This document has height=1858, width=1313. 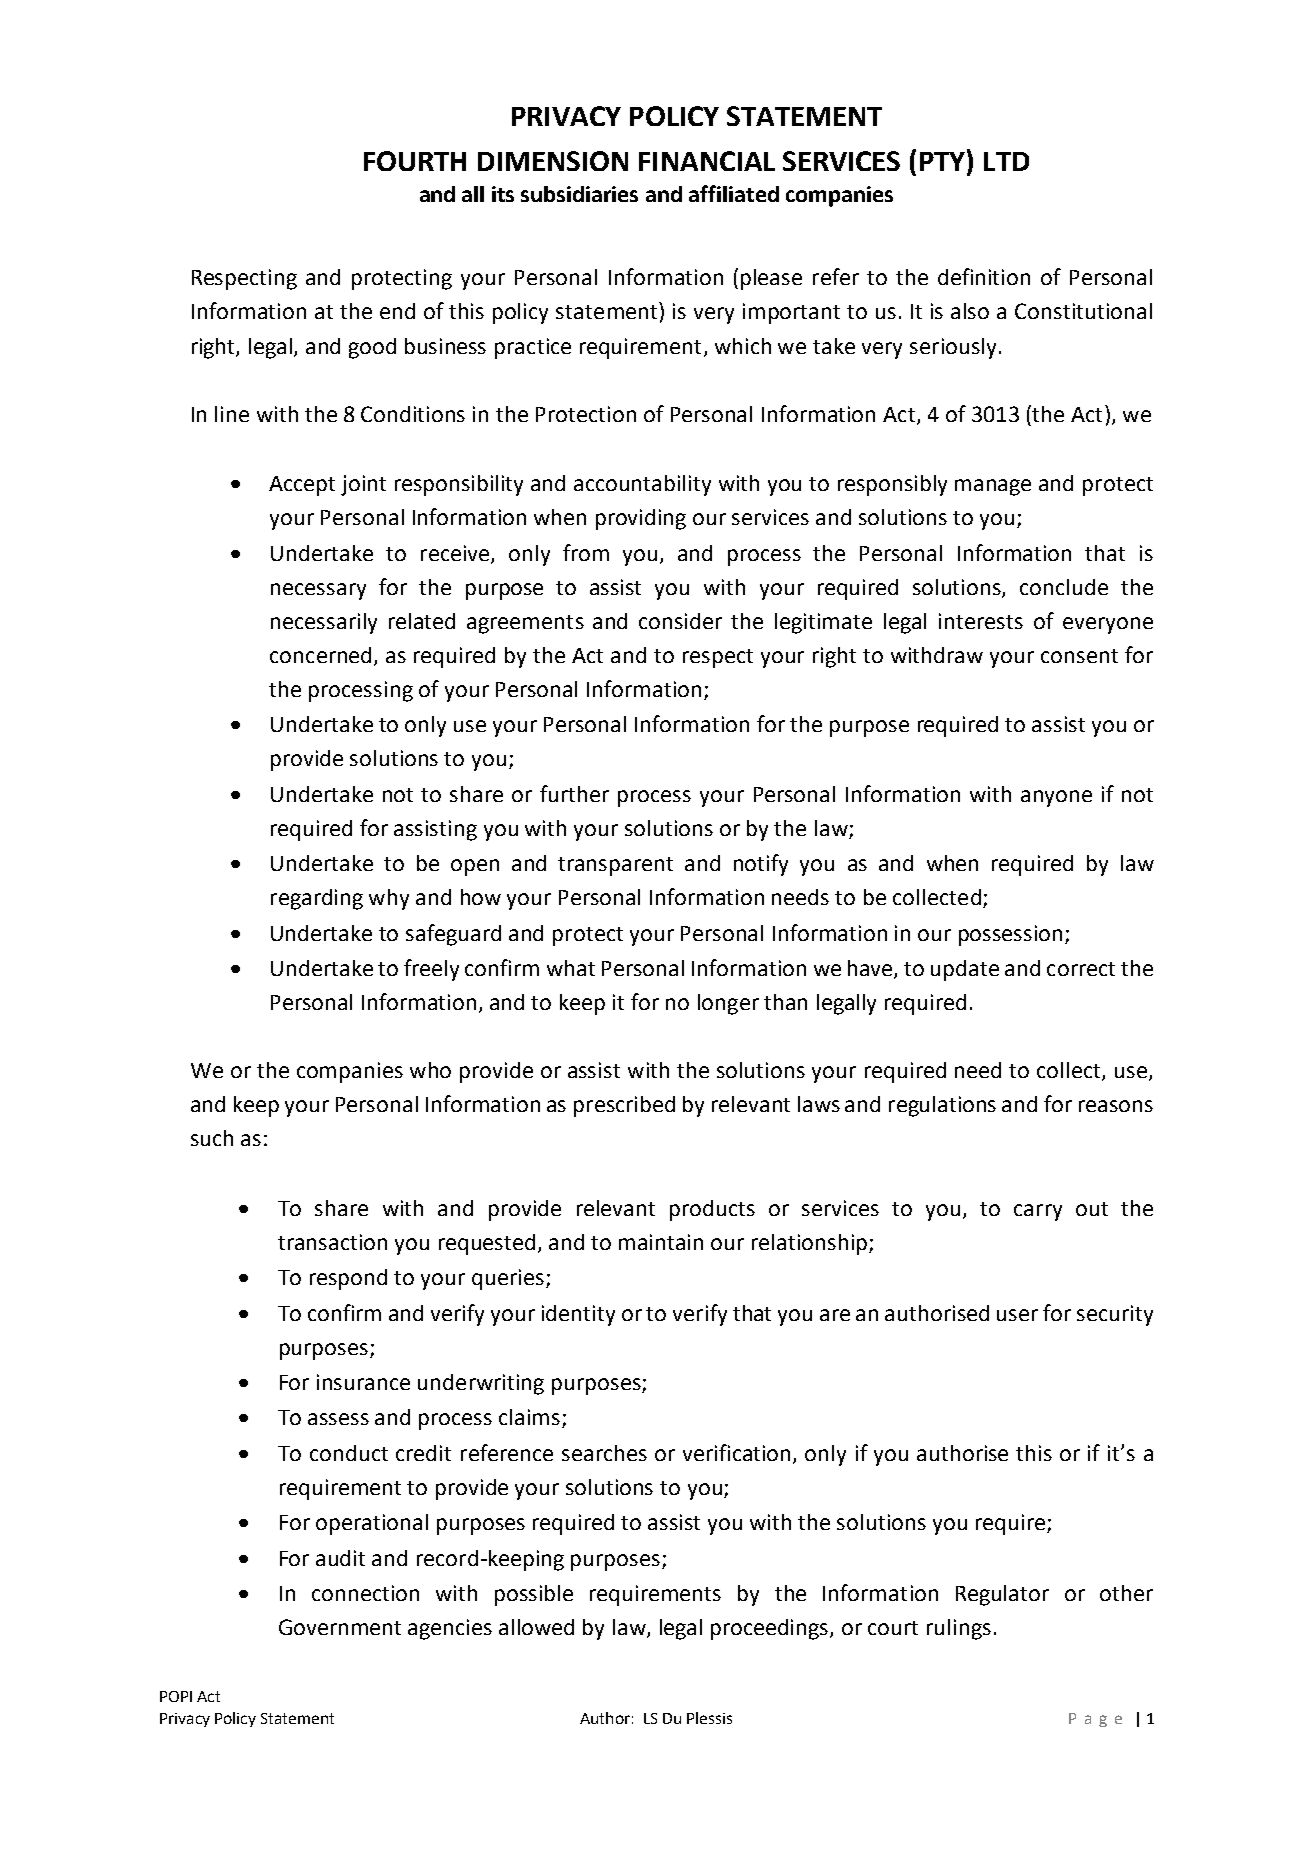 What do you see at coordinates (579, 194) in the document?
I see `subsidiaries` at bounding box center [579, 194].
